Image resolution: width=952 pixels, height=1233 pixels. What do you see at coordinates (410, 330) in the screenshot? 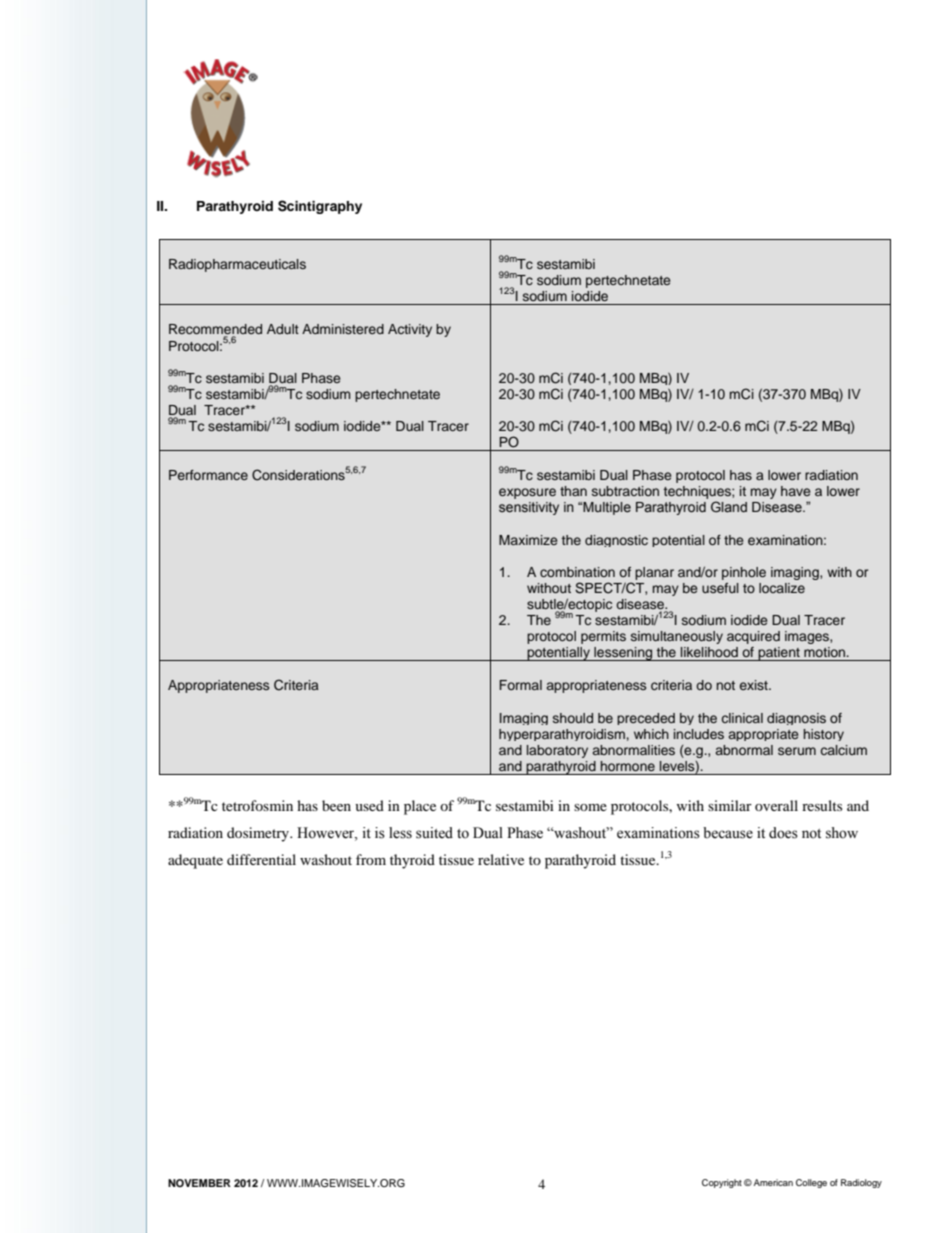
I see `Activity` at bounding box center [410, 330].
